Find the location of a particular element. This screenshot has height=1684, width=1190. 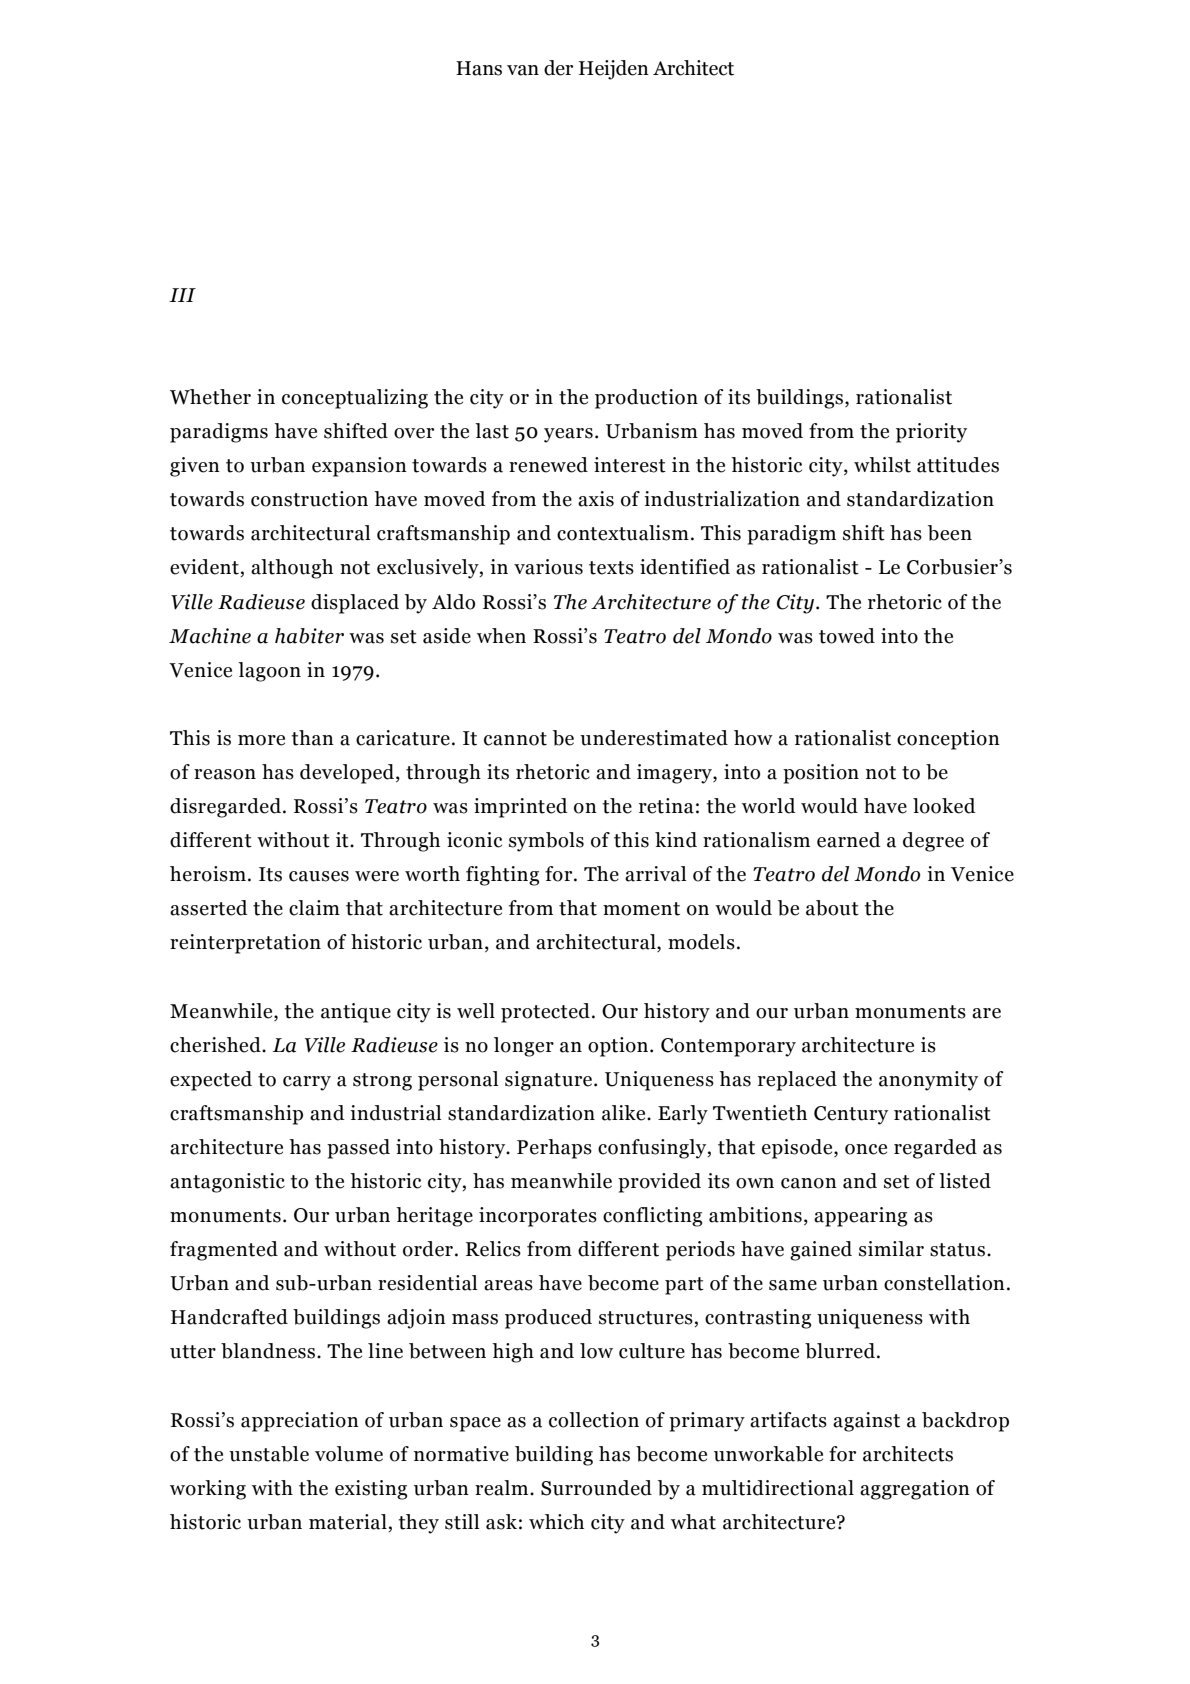

years is located at coordinates (568, 435).
